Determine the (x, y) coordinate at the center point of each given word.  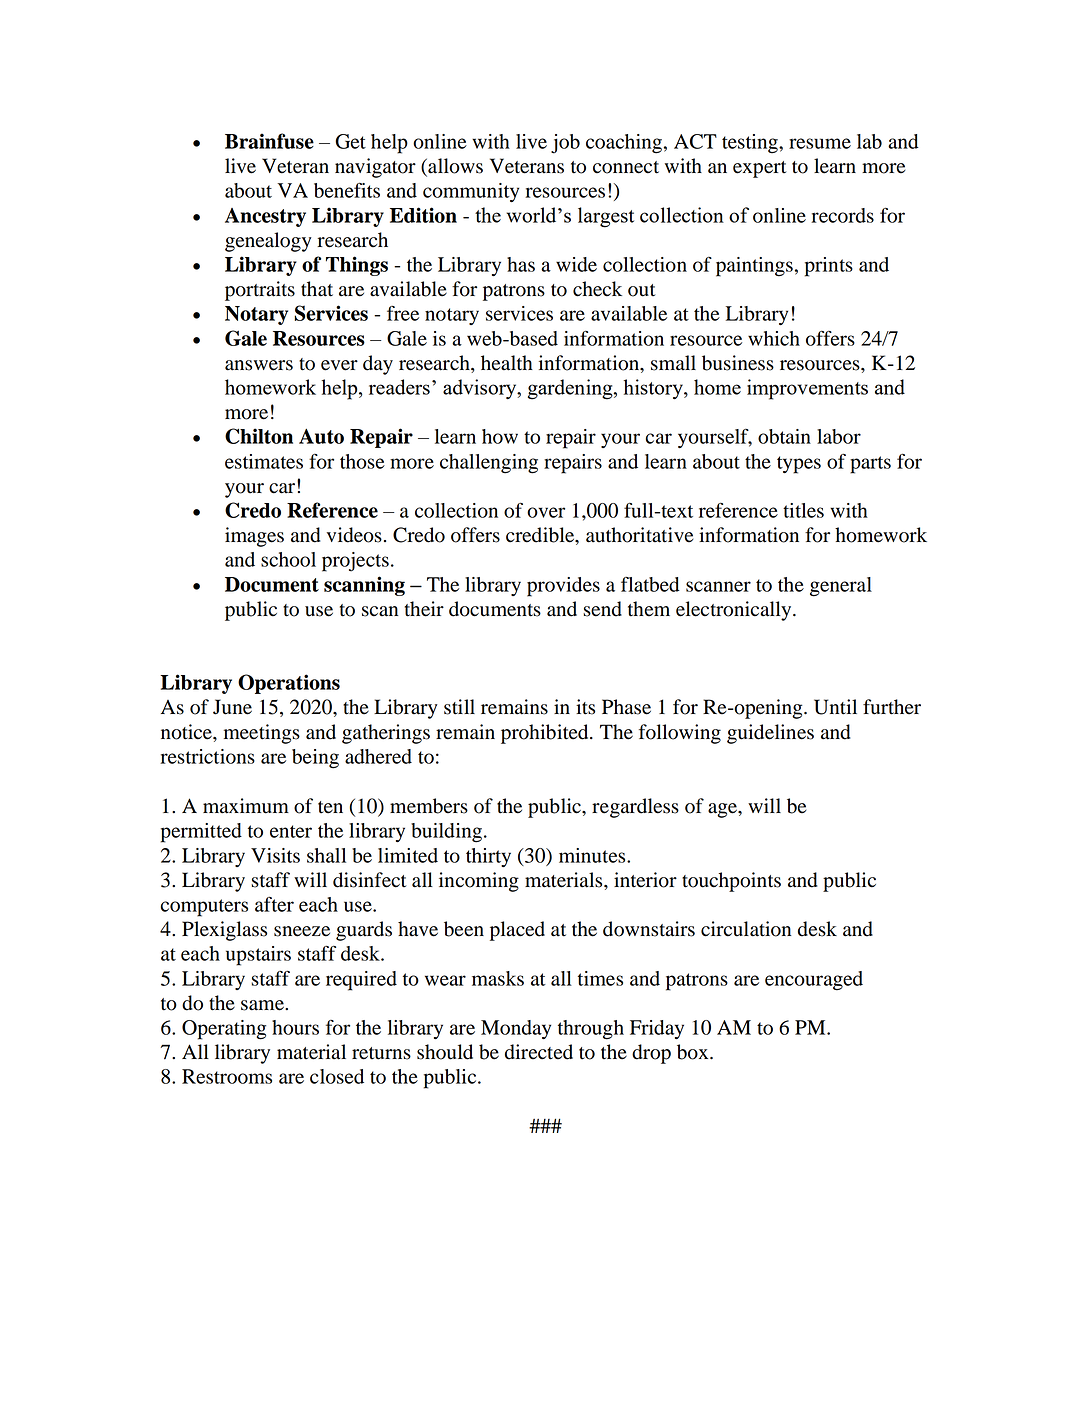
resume (820, 143)
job (565, 144)
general (841, 587)
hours (295, 1027)
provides (563, 587)
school (288, 559)
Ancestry (265, 217)
